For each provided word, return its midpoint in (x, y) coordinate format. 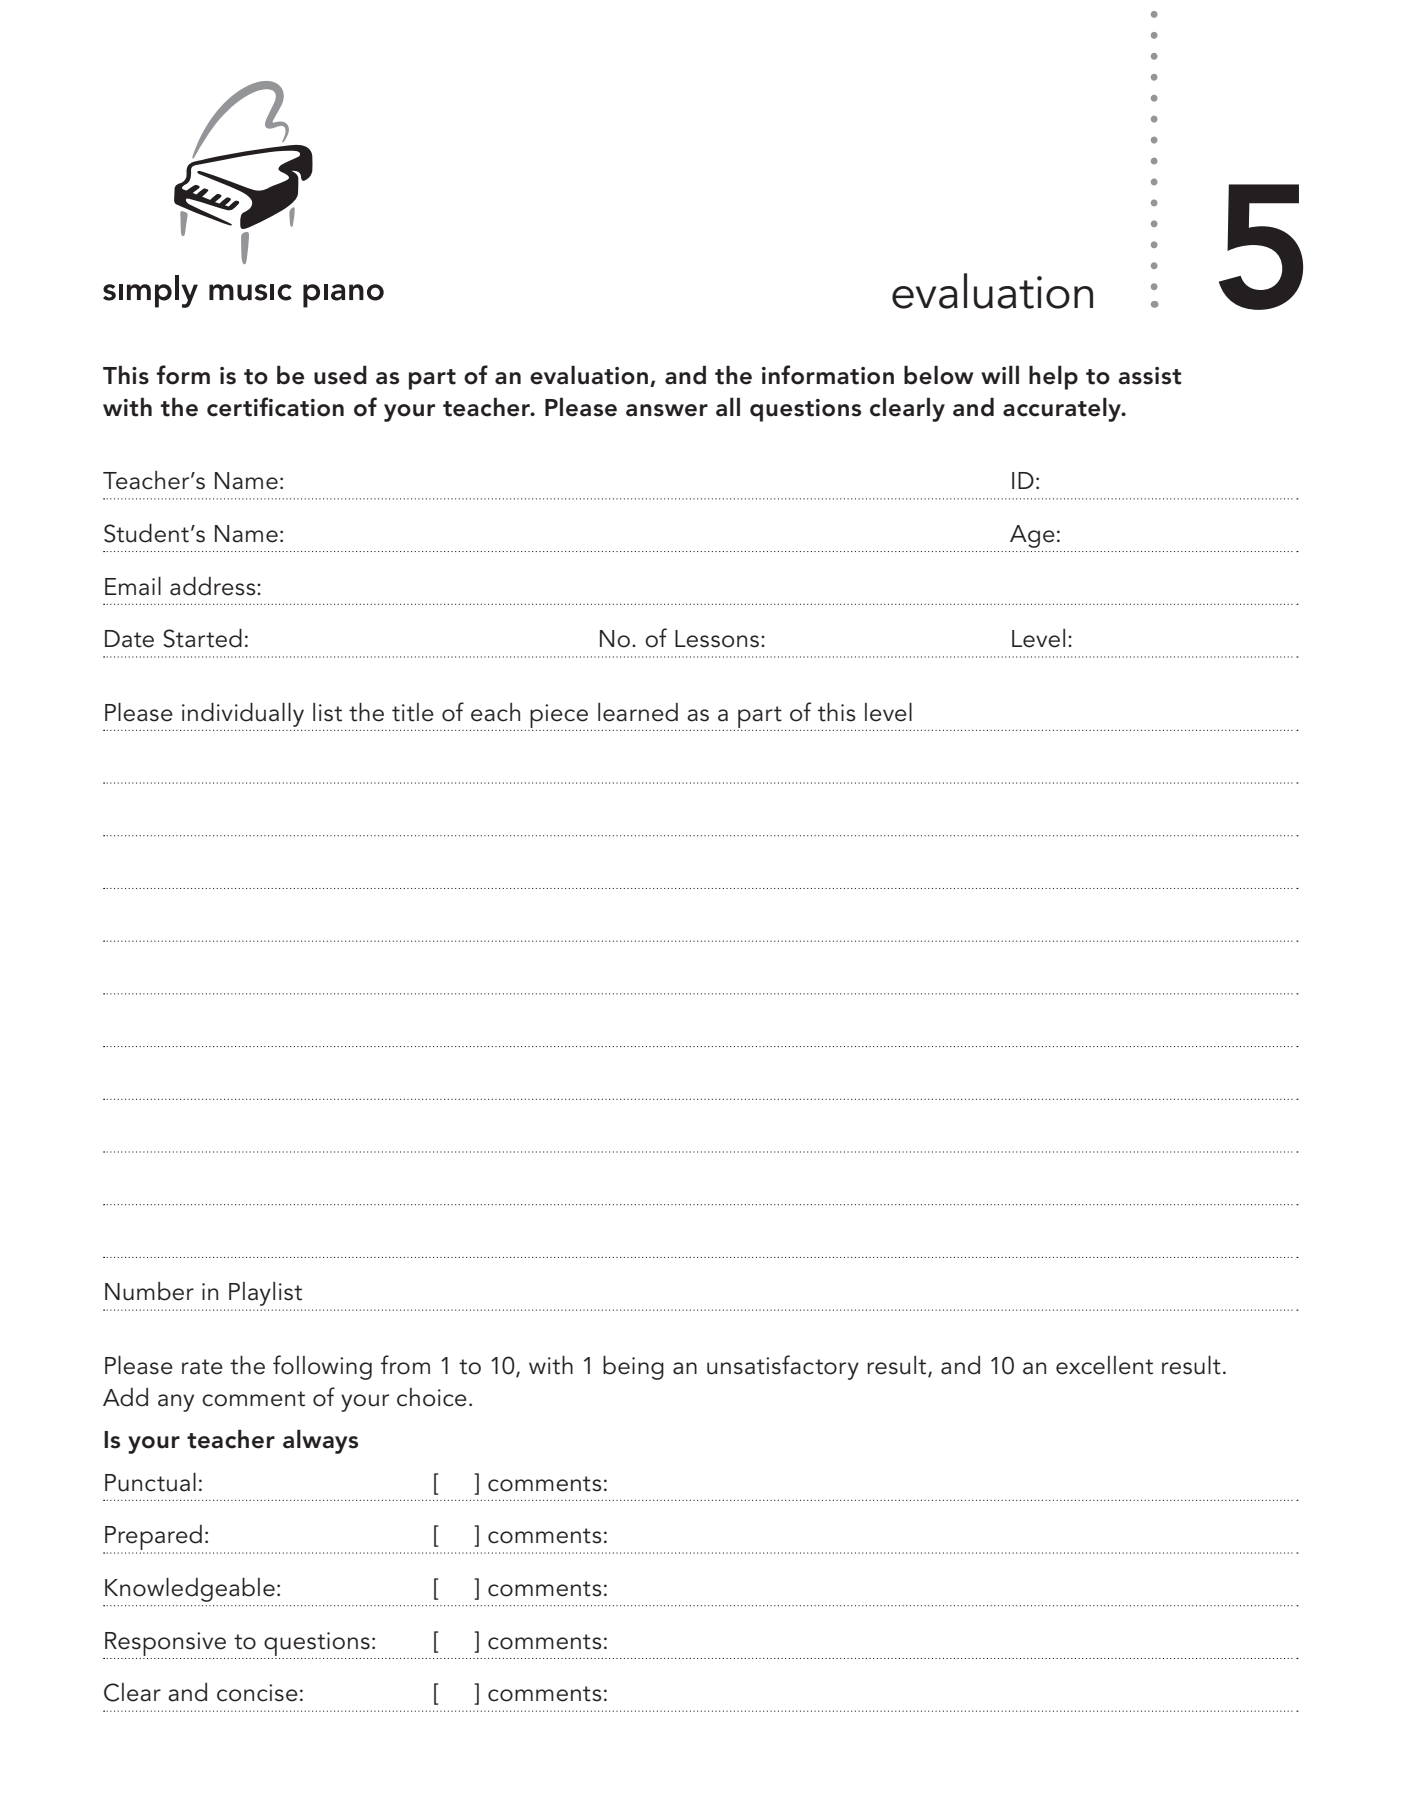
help (1053, 378)
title (413, 712)
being (633, 1368)
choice (432, 1397)
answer (667, 410)
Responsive (165, 1644)
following (322, 1367)
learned (638, 712)
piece (559, 716)
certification (275, 407)
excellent (1104, 1365)
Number (149, 1291)
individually (243, 715)
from (405, 1365)
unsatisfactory (783, 1367)
